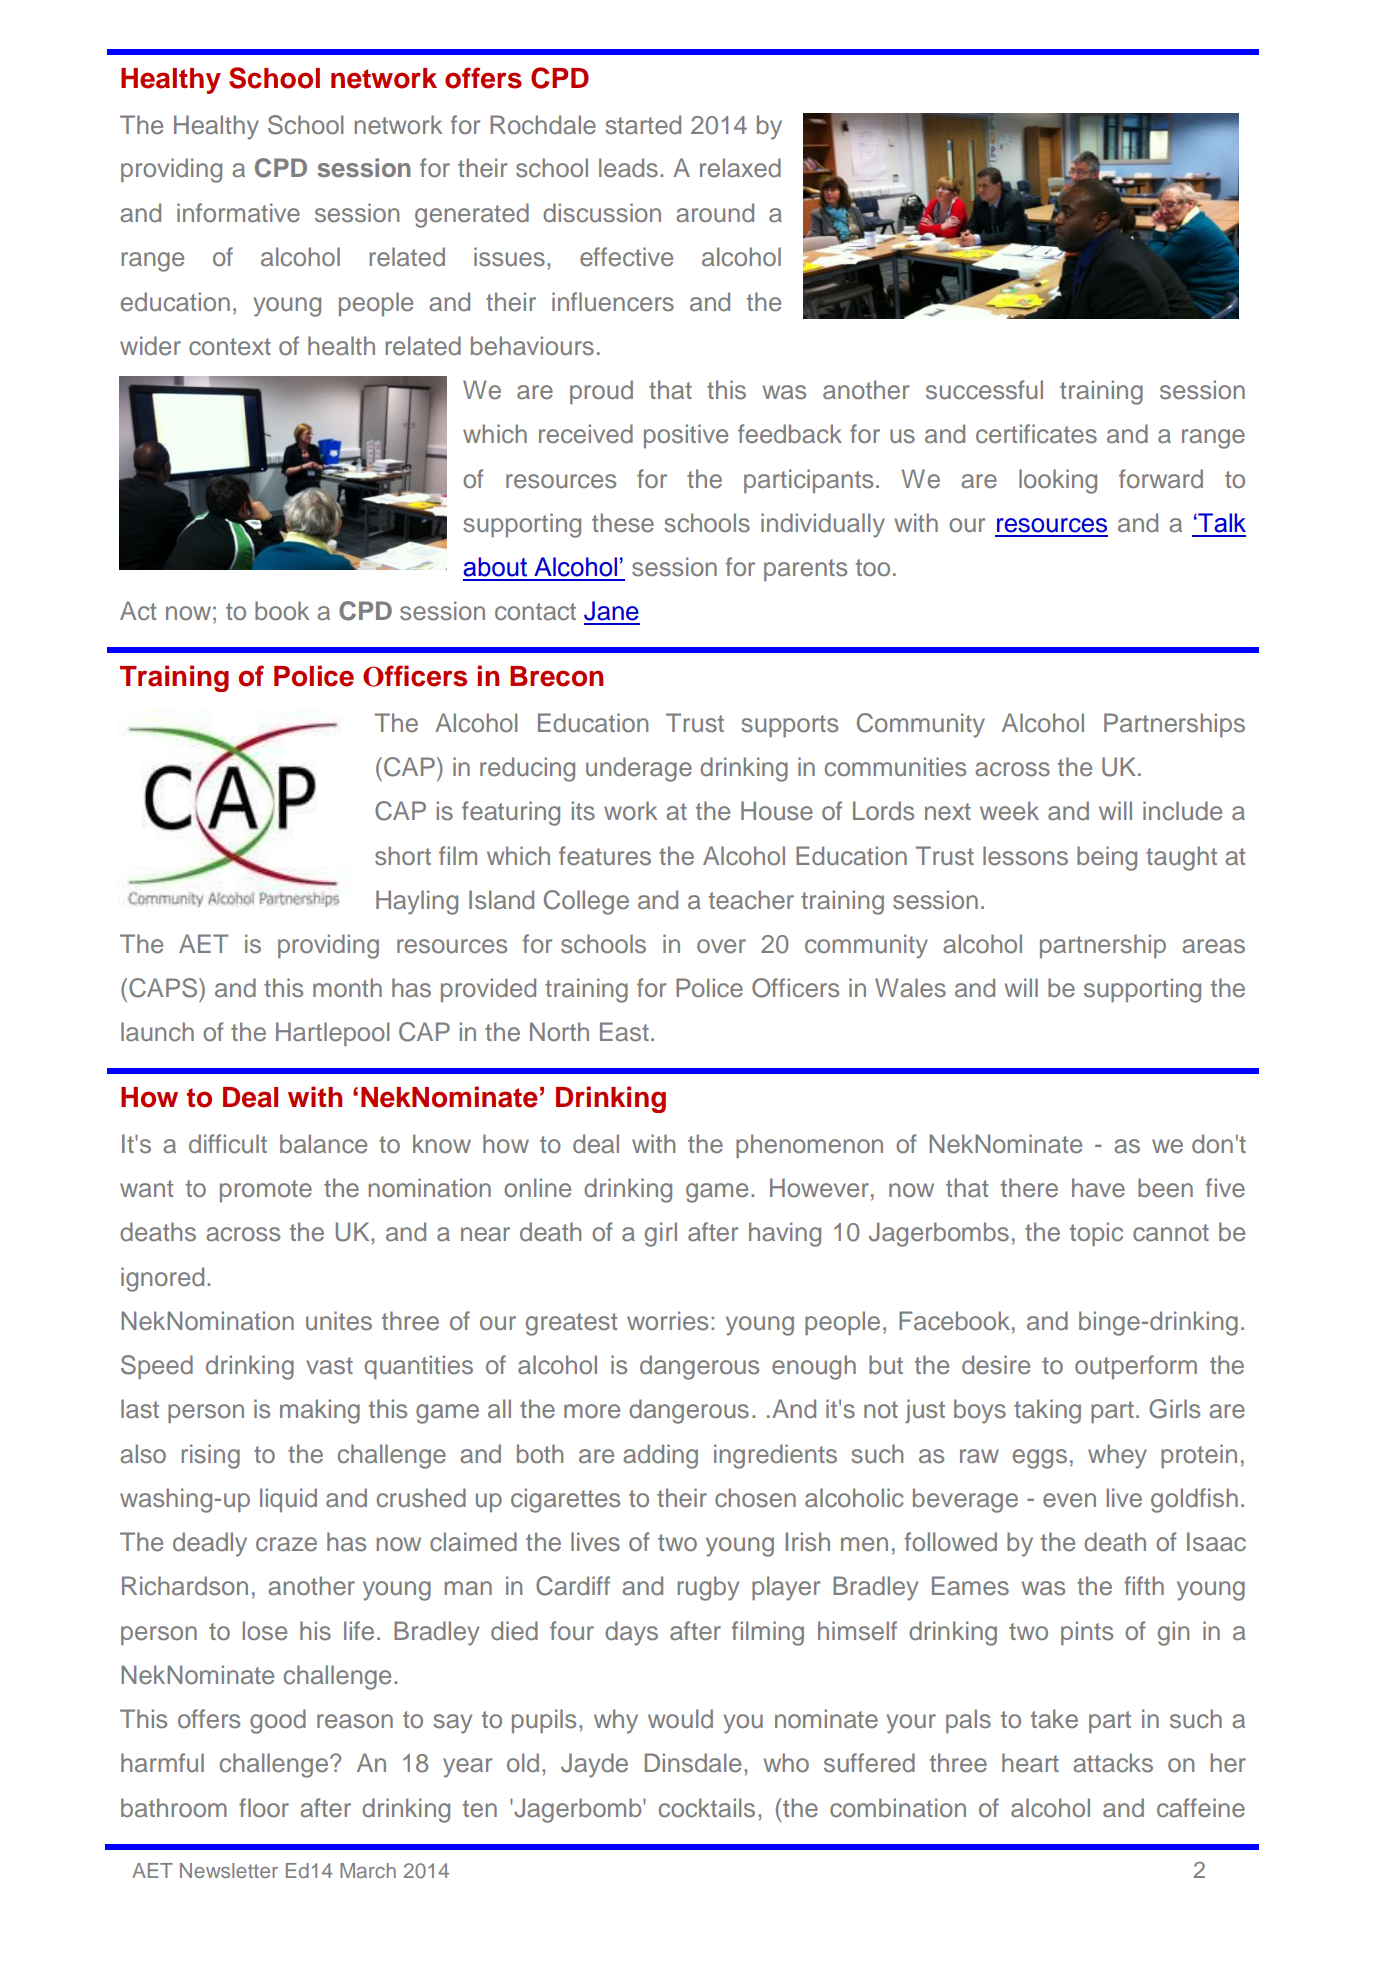 This image has height=1964, width=1389. I want to click on month, so click(347, 987).
